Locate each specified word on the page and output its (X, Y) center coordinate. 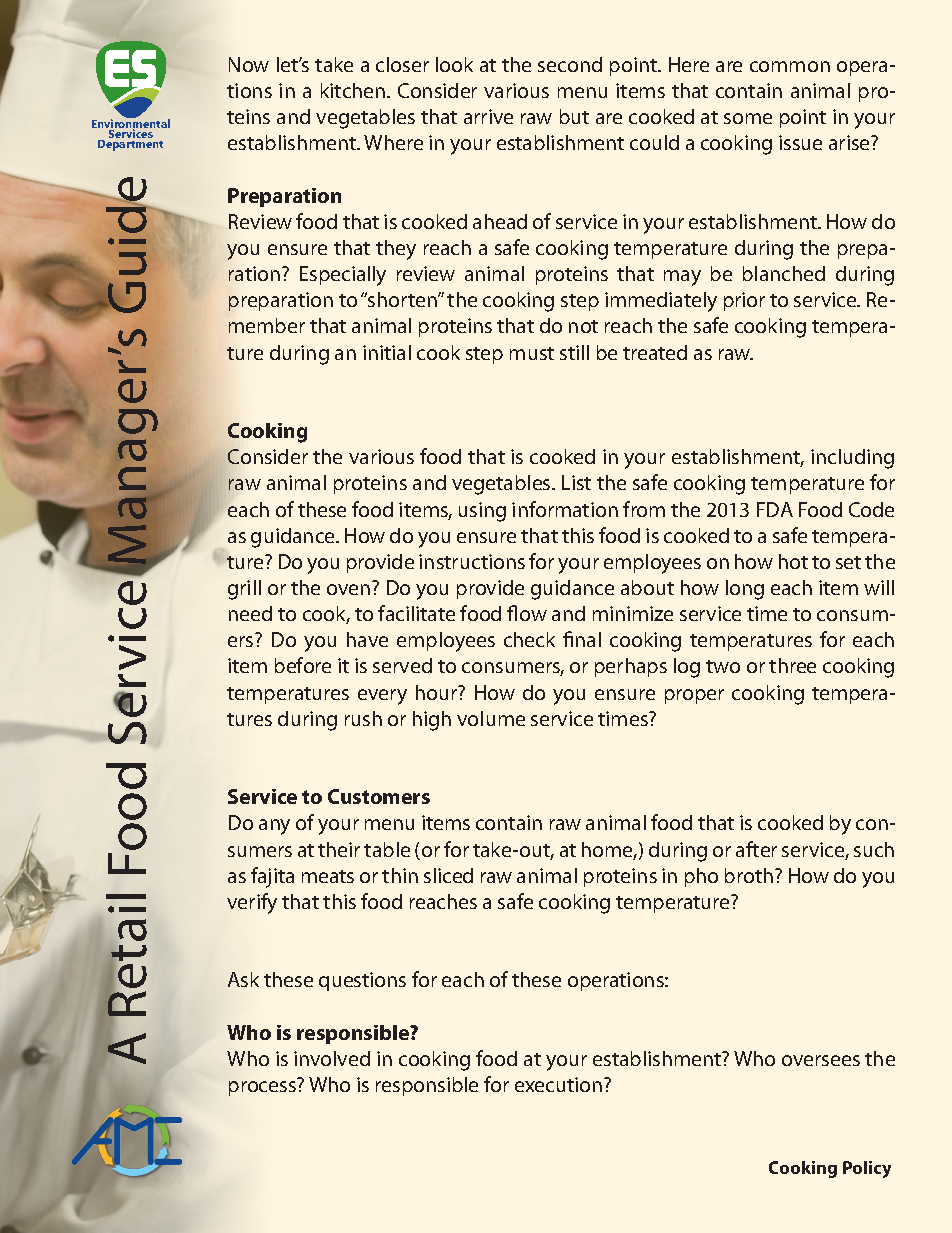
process (262, 1088)
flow (527, 613)
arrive (488, 116)
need (250, 613)
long (745, 590)
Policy (867, 1169)
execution (560, 1084)
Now (249, 64)
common (790, 66)
